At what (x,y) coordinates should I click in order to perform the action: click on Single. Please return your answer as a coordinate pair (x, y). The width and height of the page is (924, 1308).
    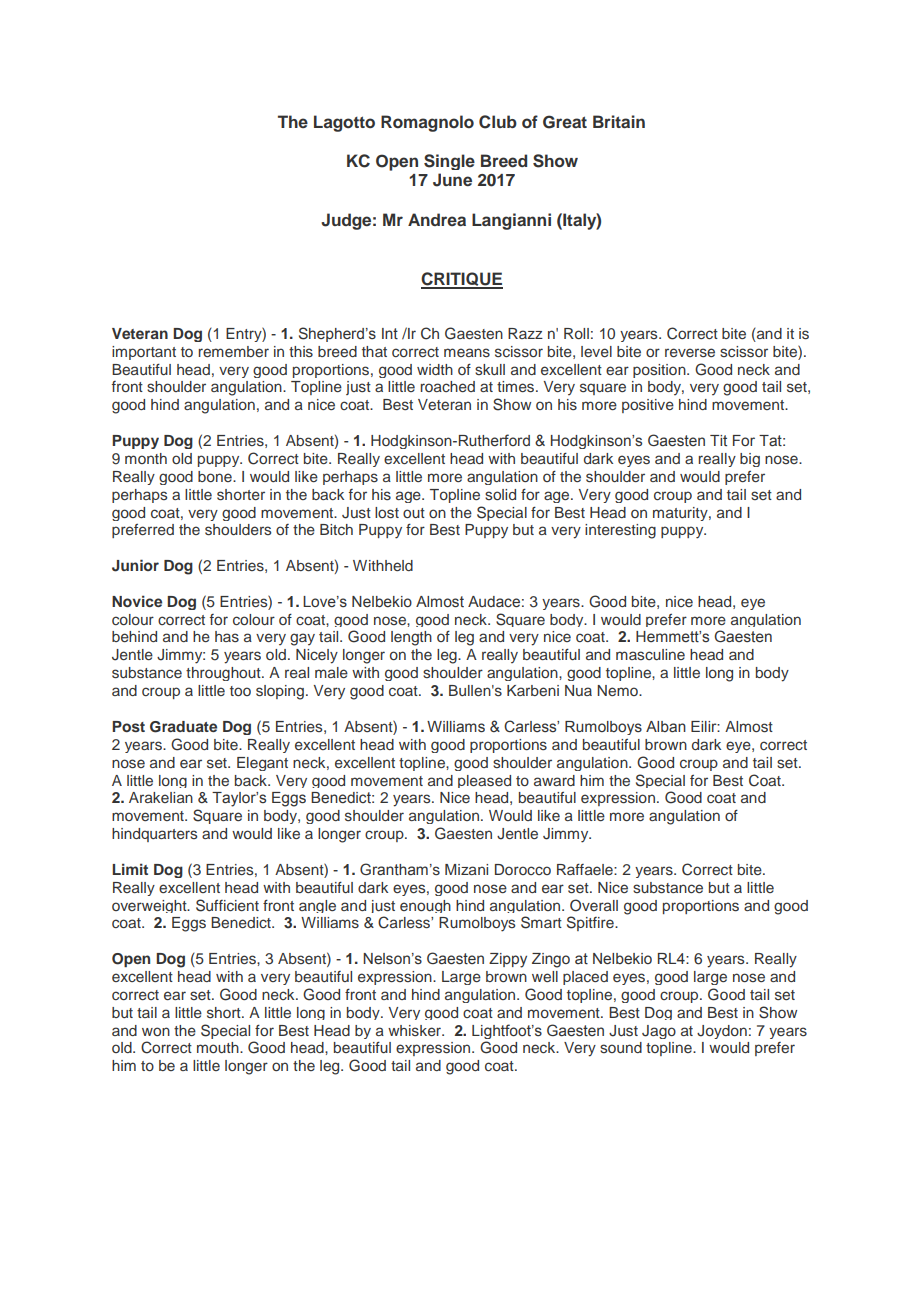
    Looking at the image, I should click on (449, 162).
